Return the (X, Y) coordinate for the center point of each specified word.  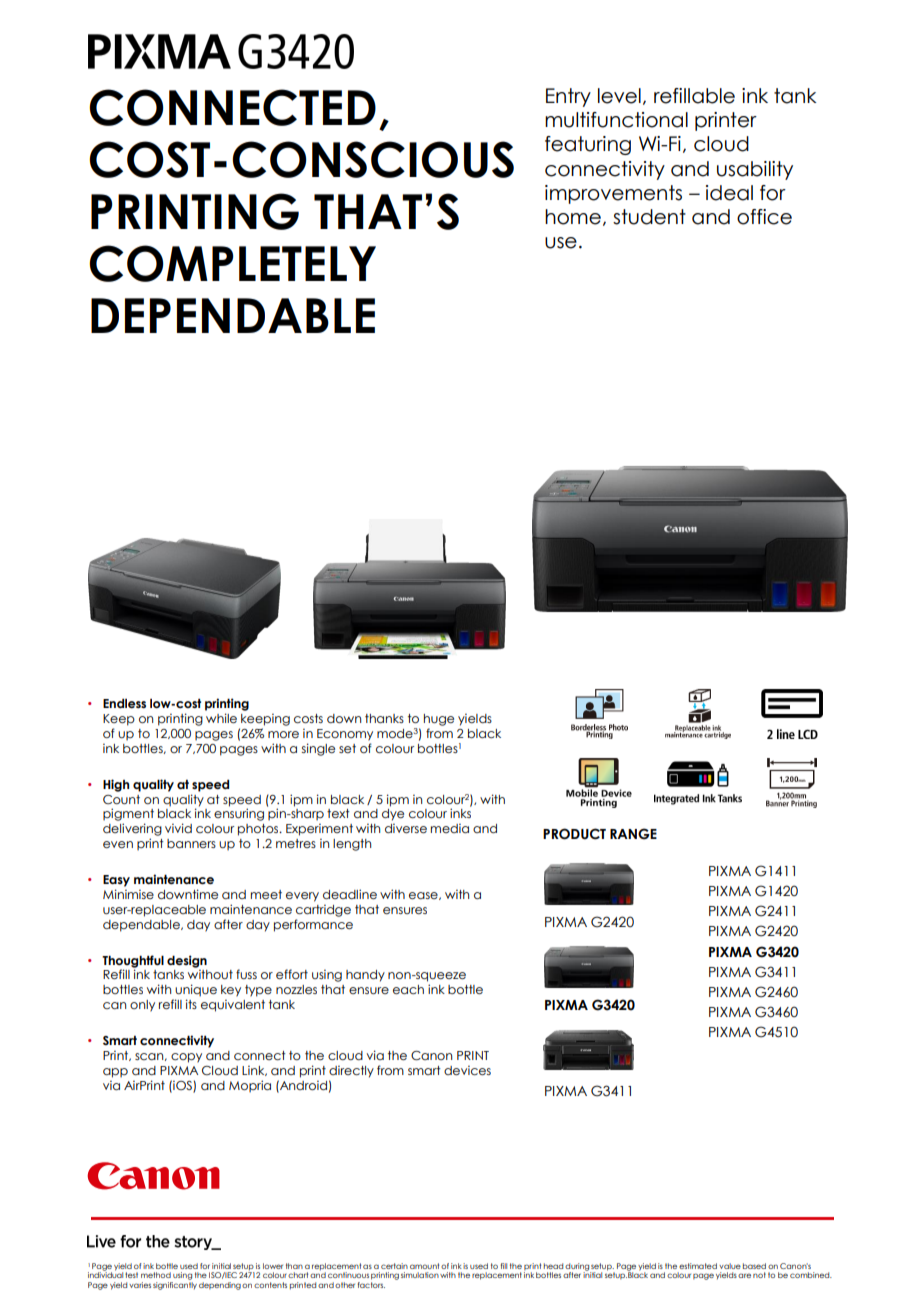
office (764, 217)
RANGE (633, 834)
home (573, 217)
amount (424, 1266)
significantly (175, 1284)
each (408, 989)
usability (755, 170)
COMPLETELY (232, 263)
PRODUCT (574, 834)
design (187, 961)
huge (439, 720)
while (221, 718)
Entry (568, 97)
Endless (124, 703)
